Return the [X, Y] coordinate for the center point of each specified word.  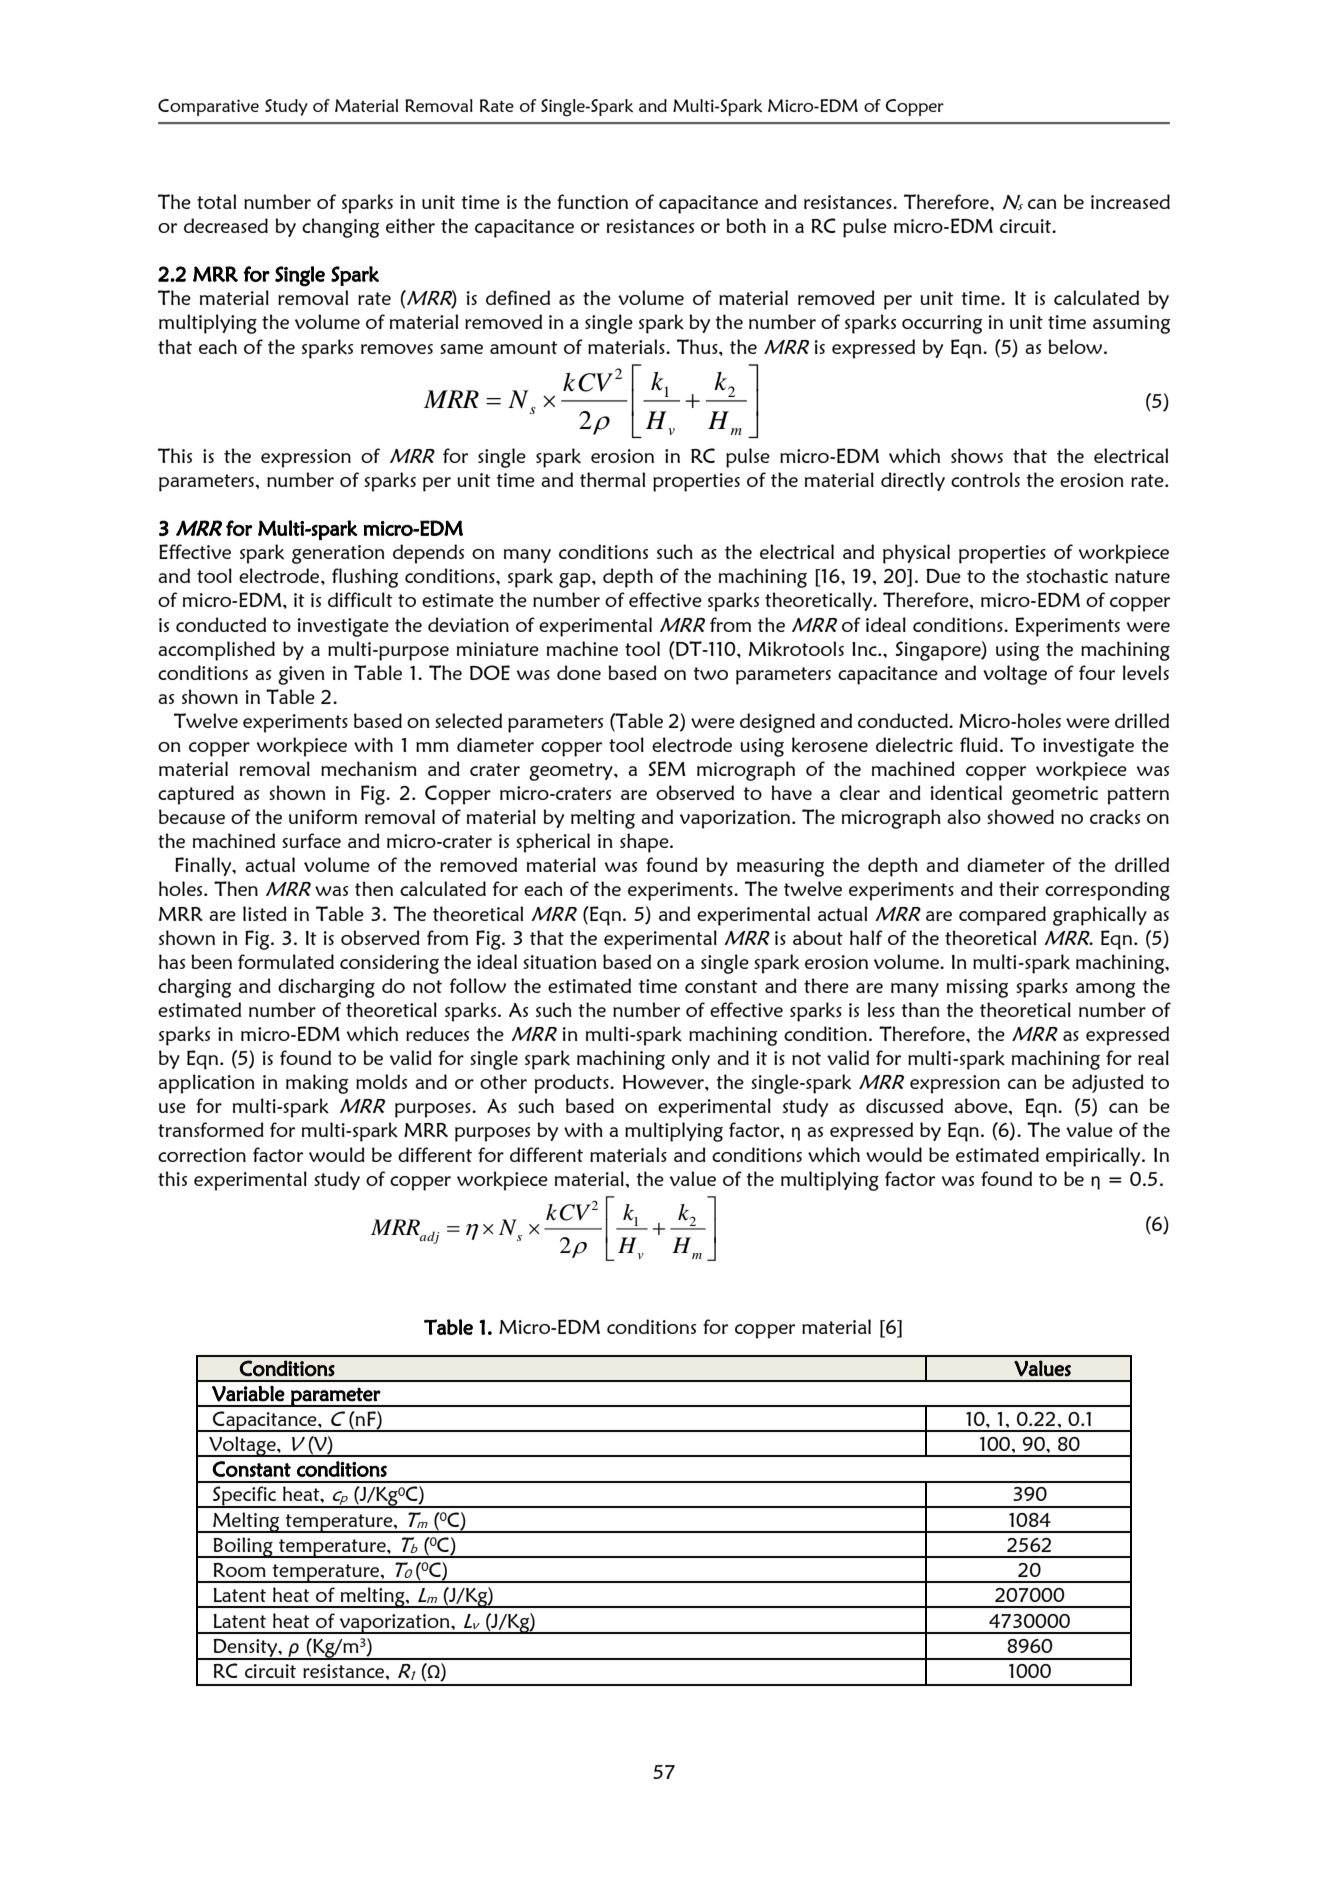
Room [239, 1570]
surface [311, 840]
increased [1130, 201]
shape [645, 843]
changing [340, 228]
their [1019, 888]
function [592, 201]
